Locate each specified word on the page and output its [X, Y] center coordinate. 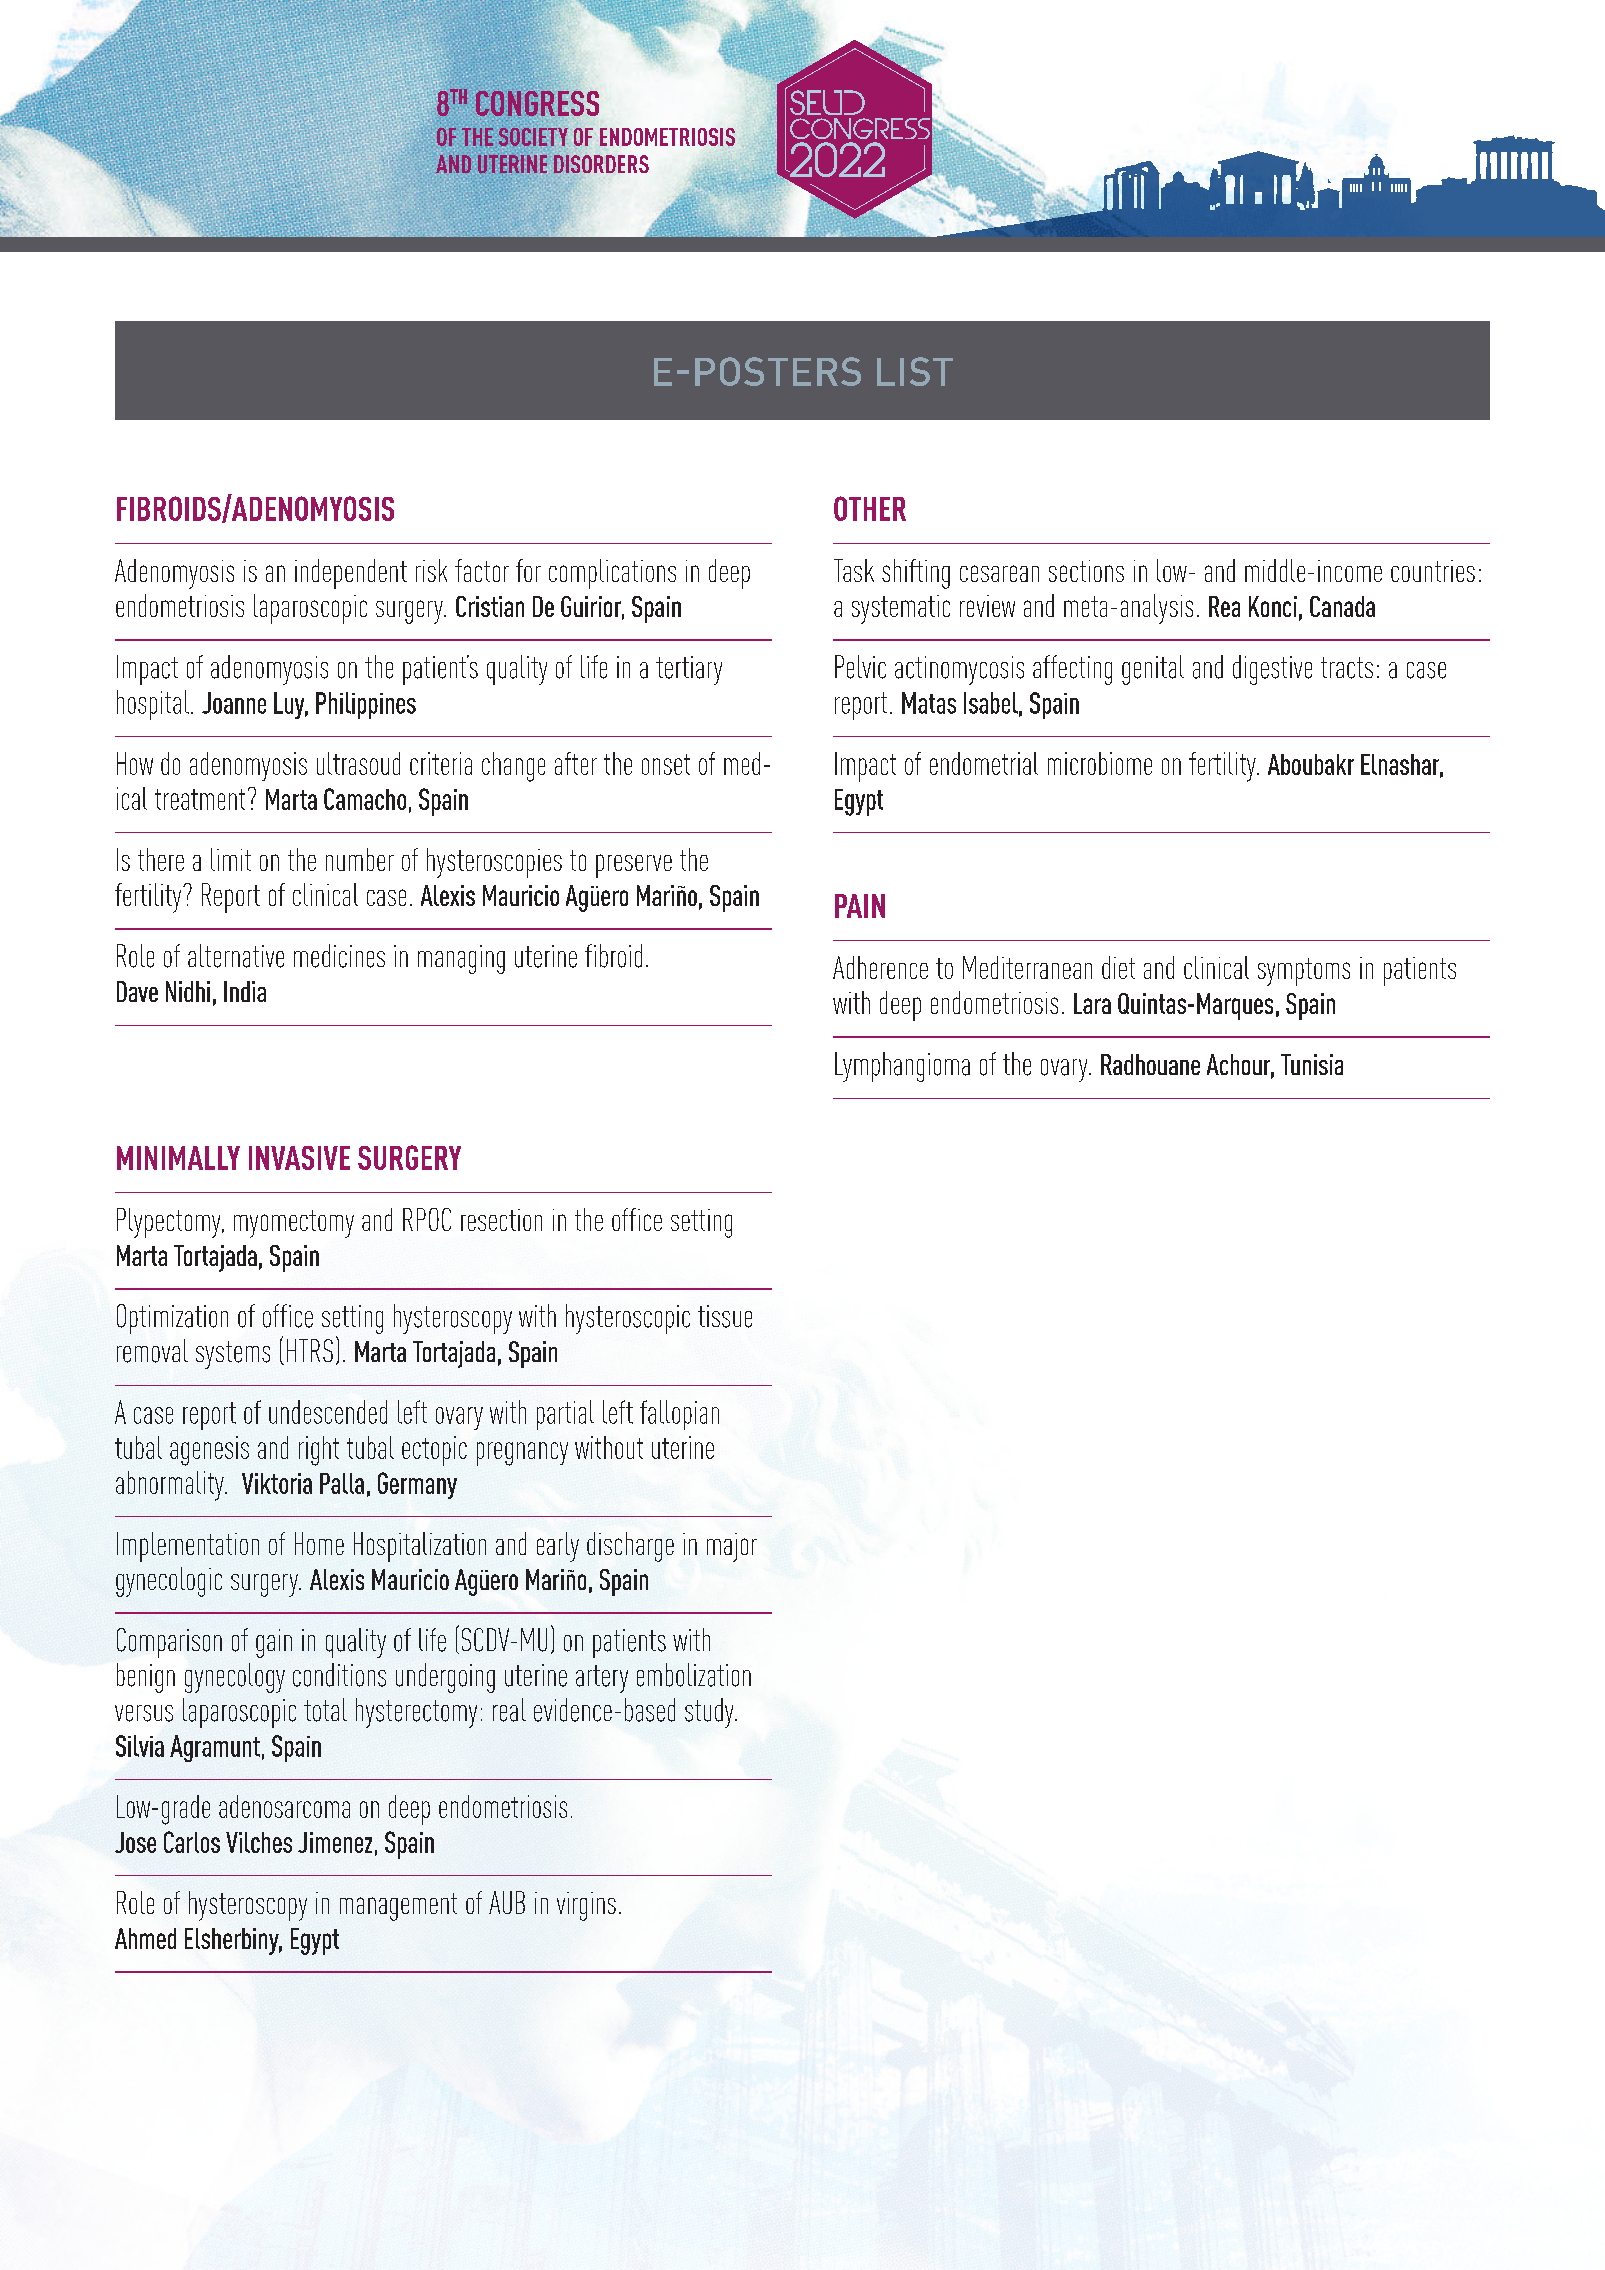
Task [854, 570]
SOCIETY [533, 137]
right [319, 1451]
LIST [915, 371]
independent [351, 574]
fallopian [679, 1415]
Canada [1342, 606]
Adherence [880, 967]
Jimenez [335, 1842]
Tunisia [1312, 1064]
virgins [586, 1906]
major [732, 1547]
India [245, 991]
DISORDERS [600, 165]
